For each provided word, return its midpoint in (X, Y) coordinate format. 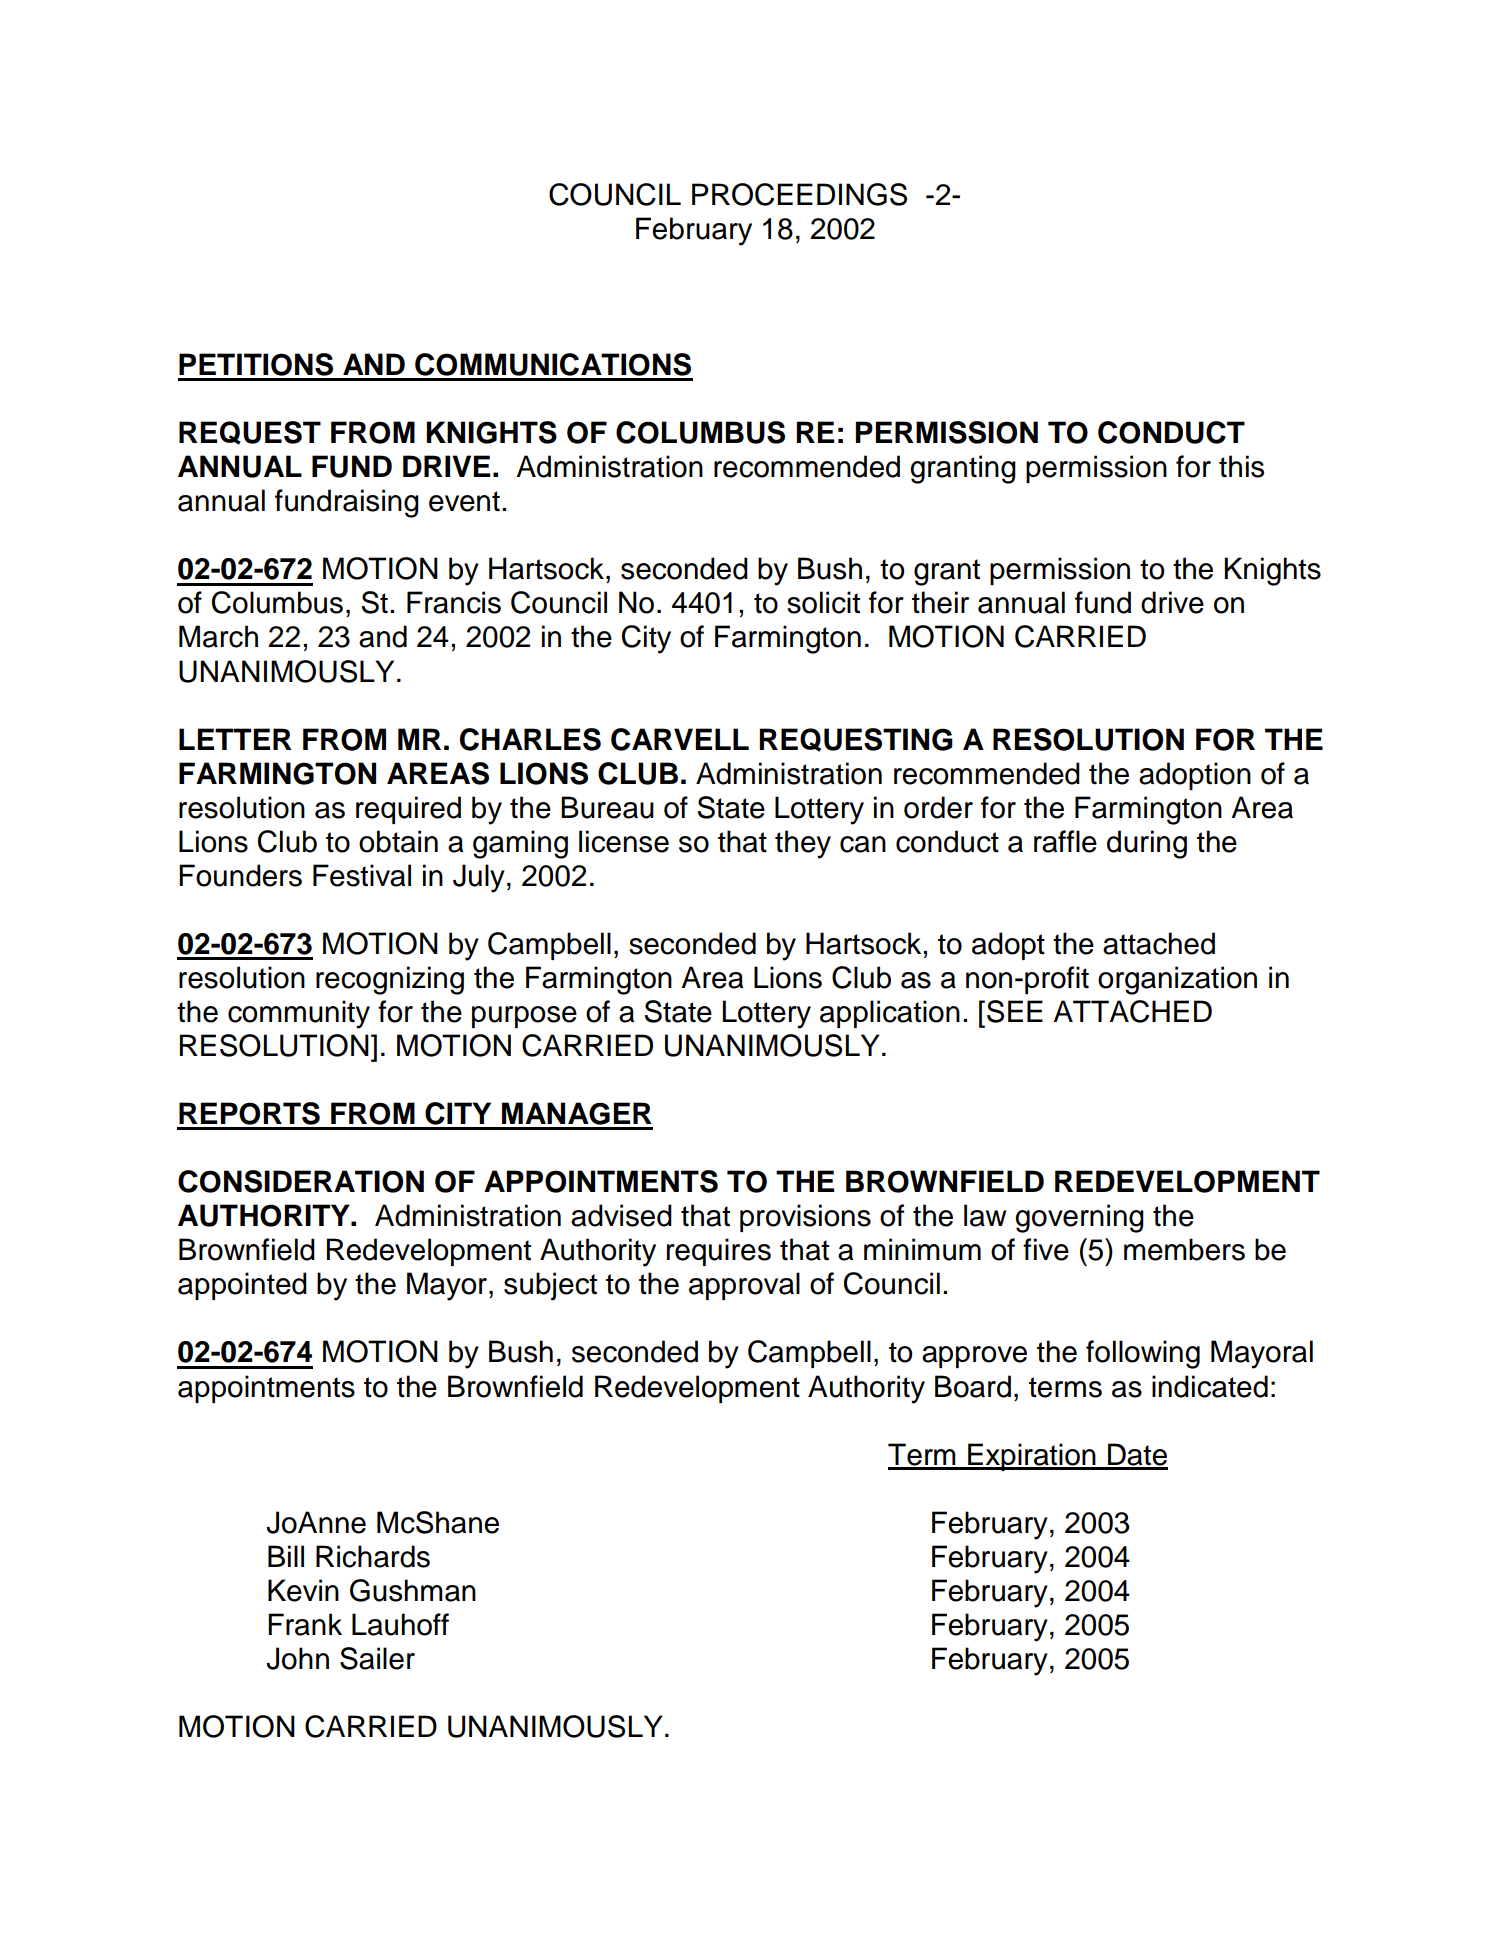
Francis (454, 602)
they (803, 844)
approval (744, 1286)
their (940, 602)
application (890, 1014)
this (1241, 466)
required (408, 810)
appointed (242, 1286)
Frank (305, 1624)
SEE (1015, 1011)
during (1147, 844)
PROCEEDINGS (799, 194)
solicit (823, 602)
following (1143, 1354)
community (299, 1014)
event (464, 501)
